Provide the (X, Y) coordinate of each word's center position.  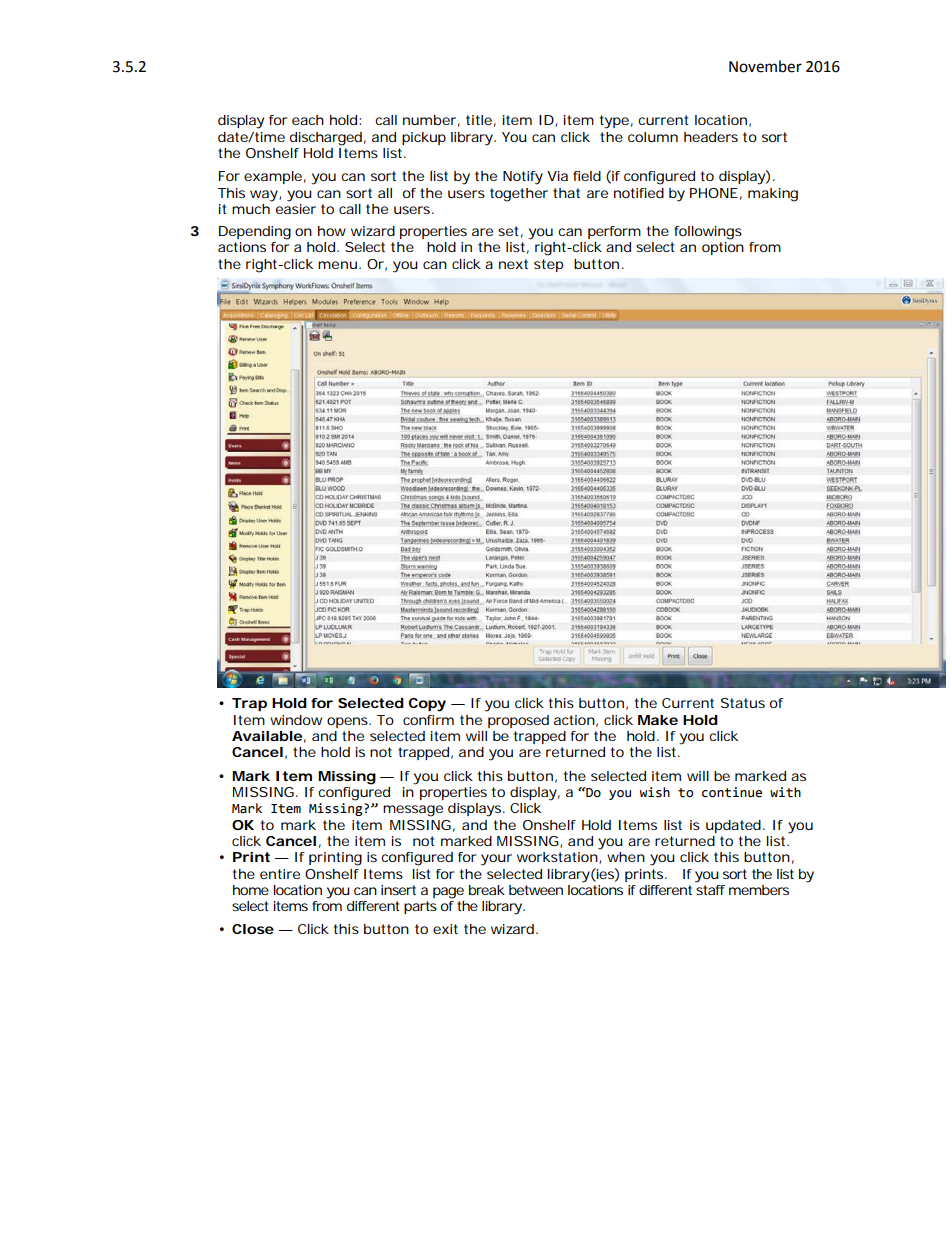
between (536, 890)
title (479, 120)
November (765, 66)
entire (280, 874)
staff (710, 888)
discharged (326, 139)
